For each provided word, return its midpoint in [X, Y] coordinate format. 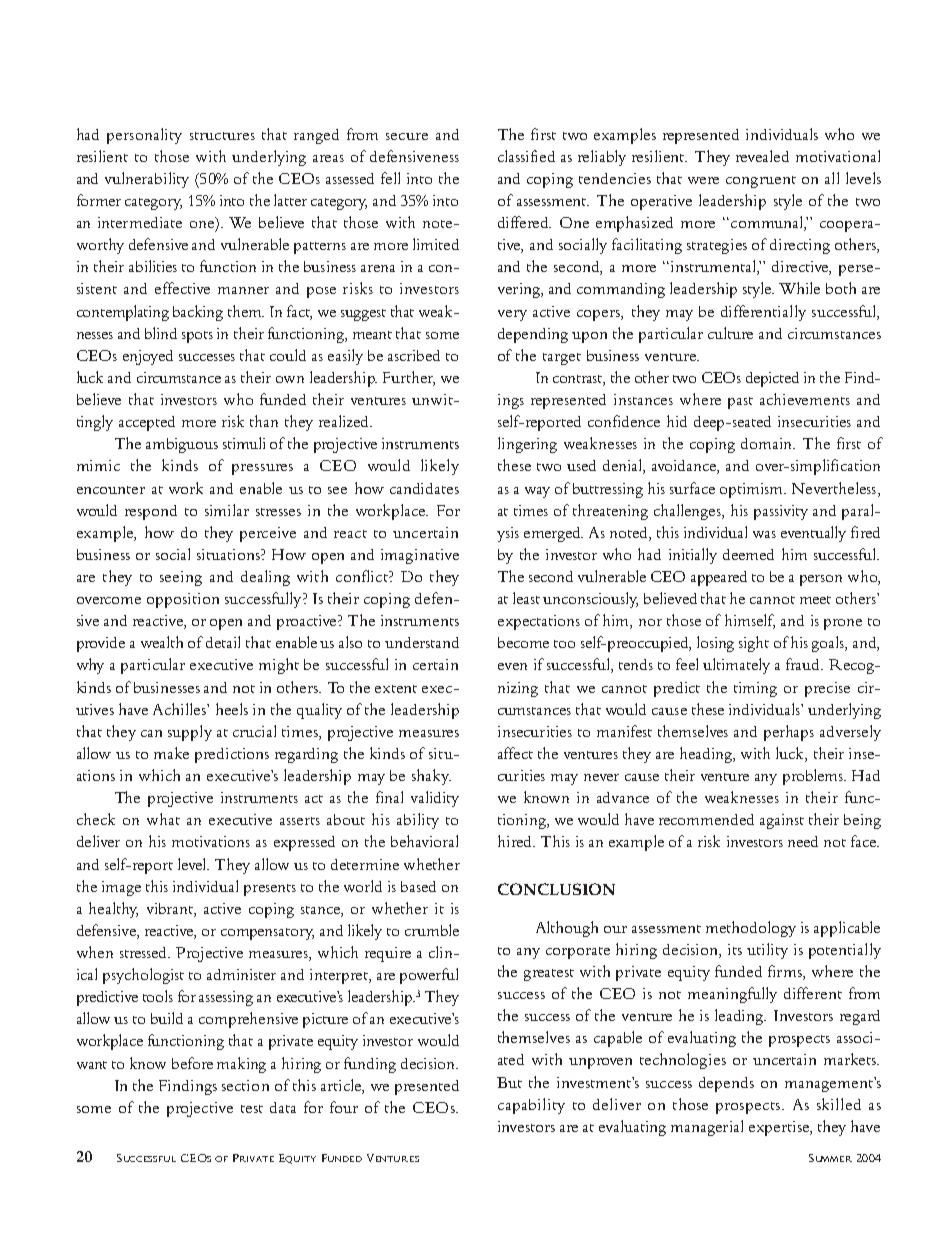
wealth [162, 642]
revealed [762, 156]
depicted [772, 379]
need [803, 841]
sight [754, 644]
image [121, 888]
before [192, 1063]
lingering [527, 445]
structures [222, 136]
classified [526, 156]
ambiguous [182, 445]
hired [516, 841]
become [523, 642]
